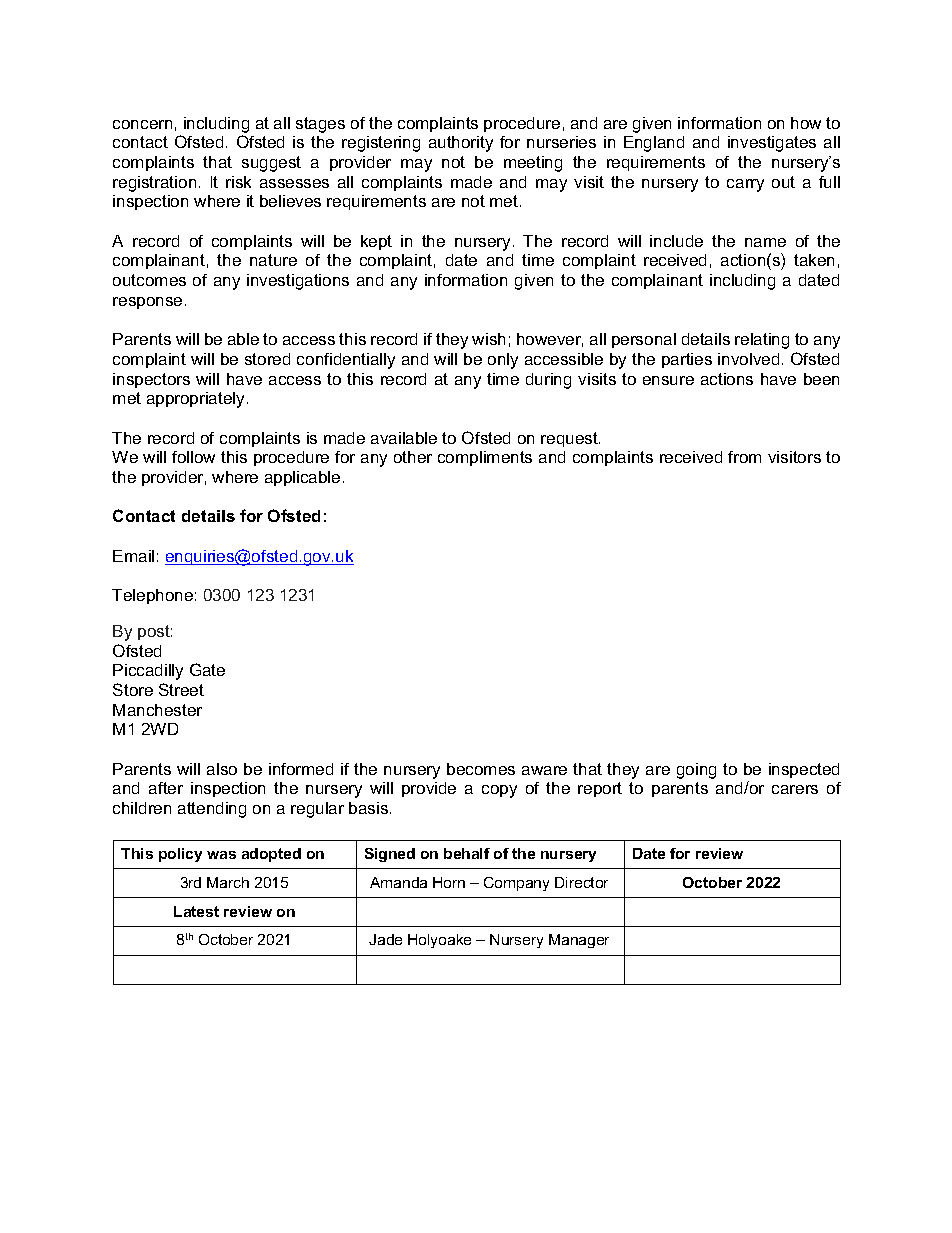  What do you see at coordinates (196, 911) in the screenshot?
I see `Latest` at bounding box center [196, 911].
